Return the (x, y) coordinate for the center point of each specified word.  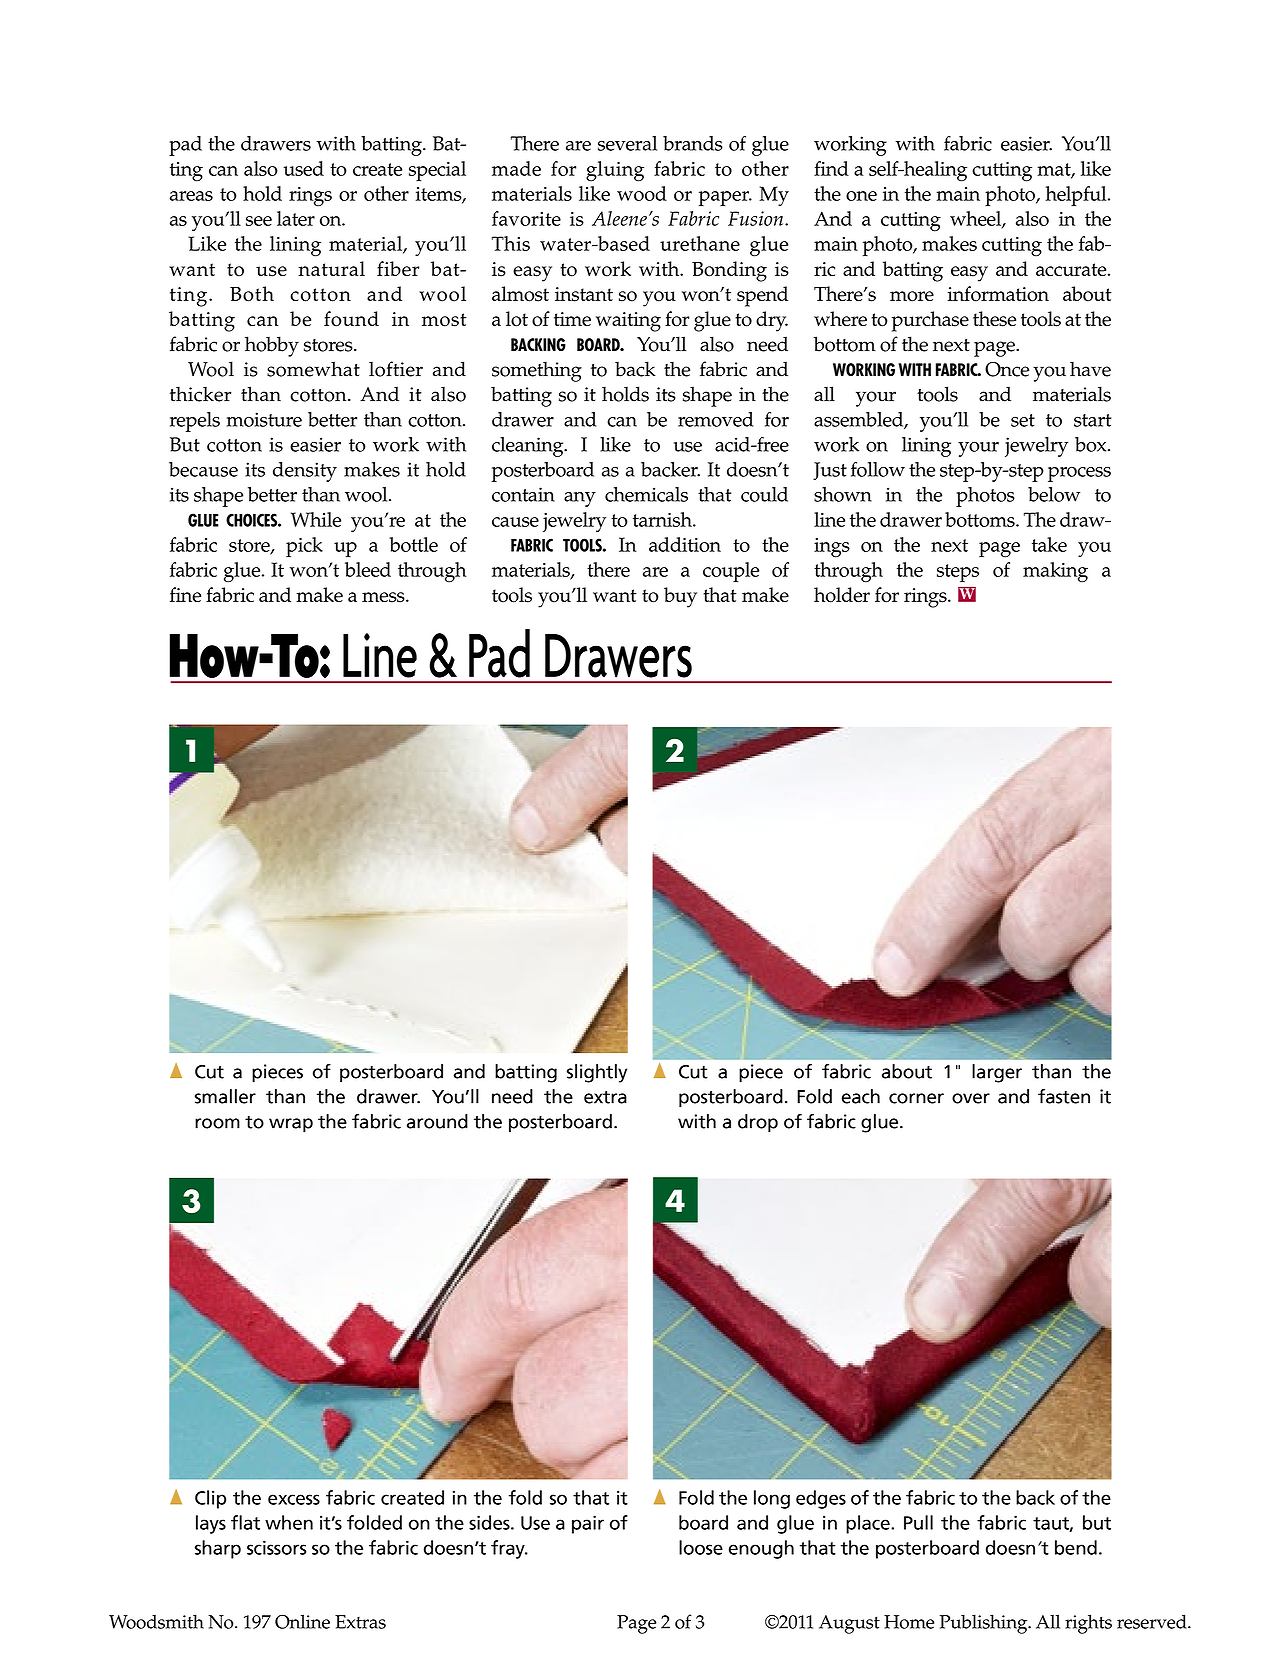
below (1054, 494)
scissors (276, 1547)
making (1055, 572)
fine (185, 594)
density (305, 472)
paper (725, 198)
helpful (1077, 196)
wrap (291, 1125)
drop (758, 1123)
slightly (597, 1073)
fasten (1064, 1096)
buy (680, 597)
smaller (225, 1096)
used (303, 168)
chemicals (646, 494)
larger (997, 1073)
